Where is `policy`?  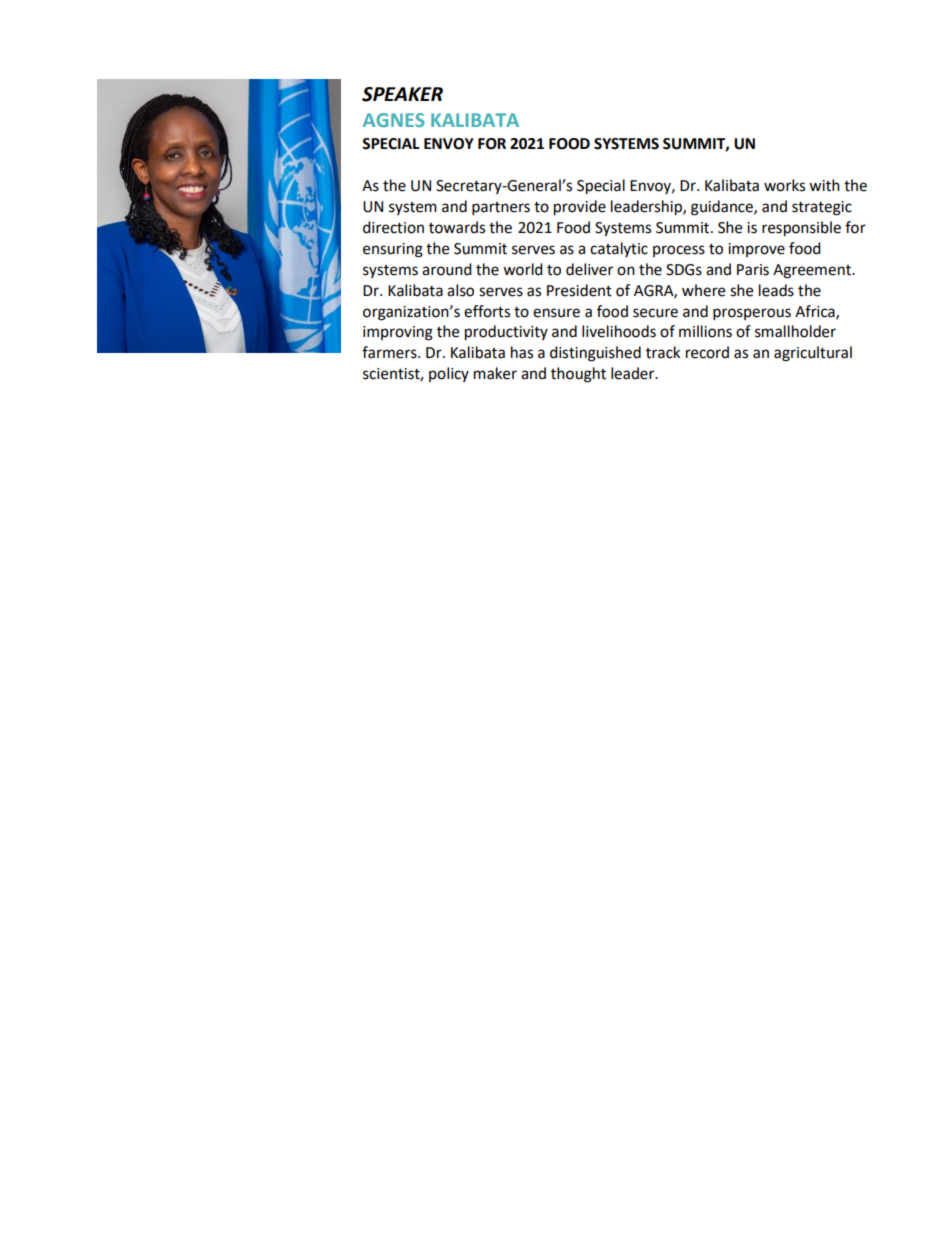 policy is located at coordinates (449, 374).
